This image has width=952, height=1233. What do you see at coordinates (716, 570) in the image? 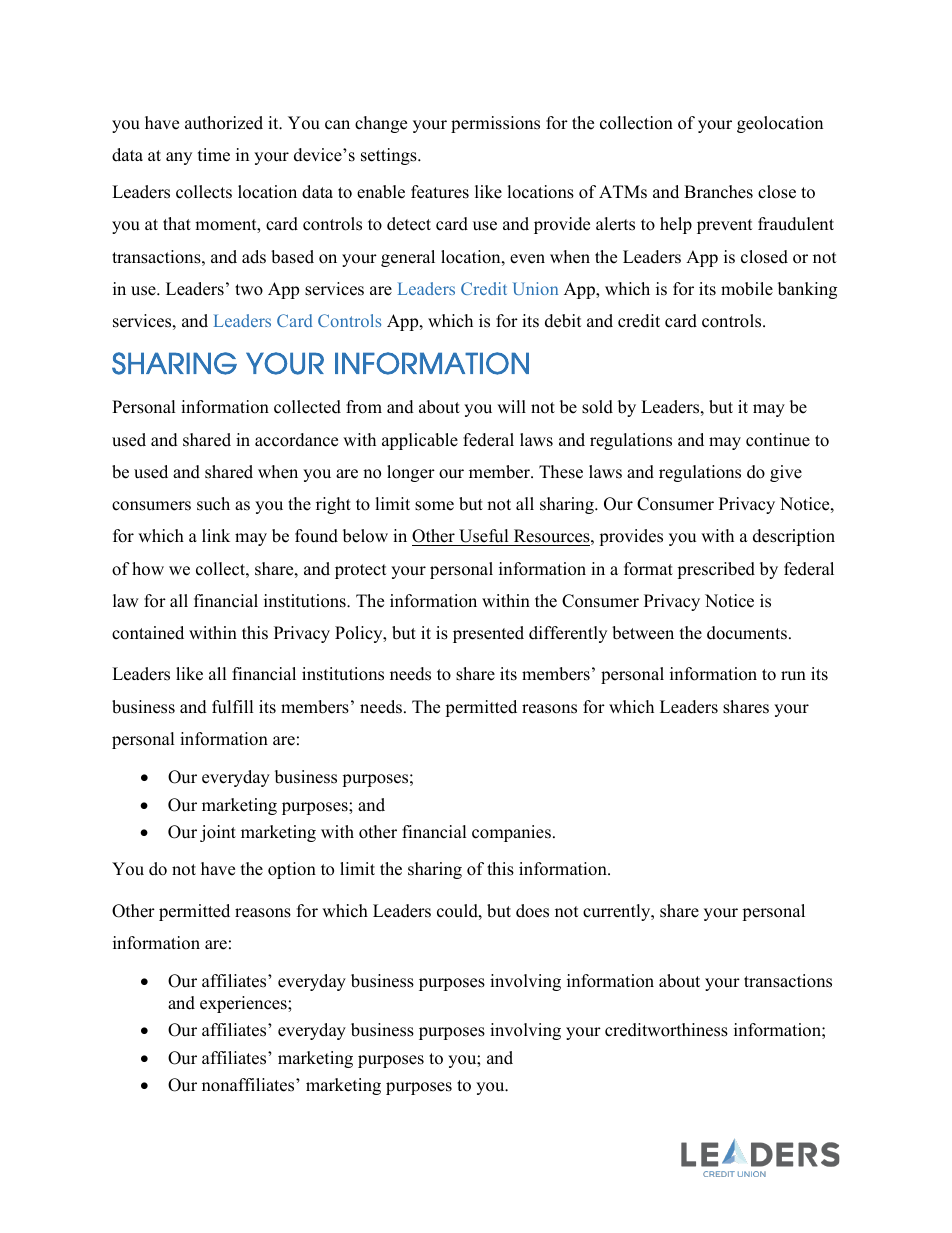
I see `prescribed` at bounding box center [716, 570].
